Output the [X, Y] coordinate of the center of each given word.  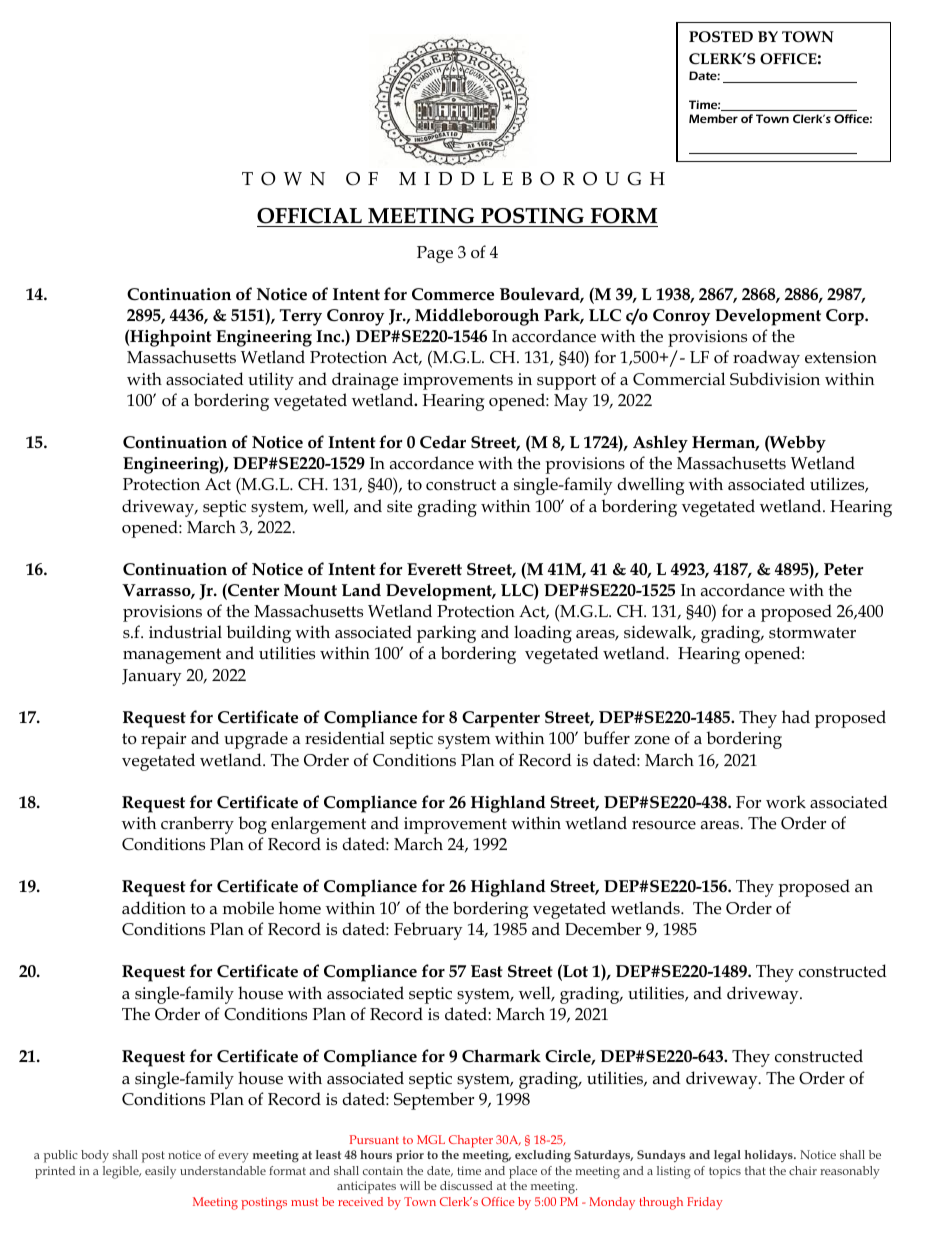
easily [160, 1172]
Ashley [660, 444]
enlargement [318, 825]
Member [713, 118]
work [786, 802]
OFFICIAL [309, 216]
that [755, 1170]
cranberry [197, 825]
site [399, 506]
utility [271, 381]
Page [435, 254]
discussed [466, 1185]
